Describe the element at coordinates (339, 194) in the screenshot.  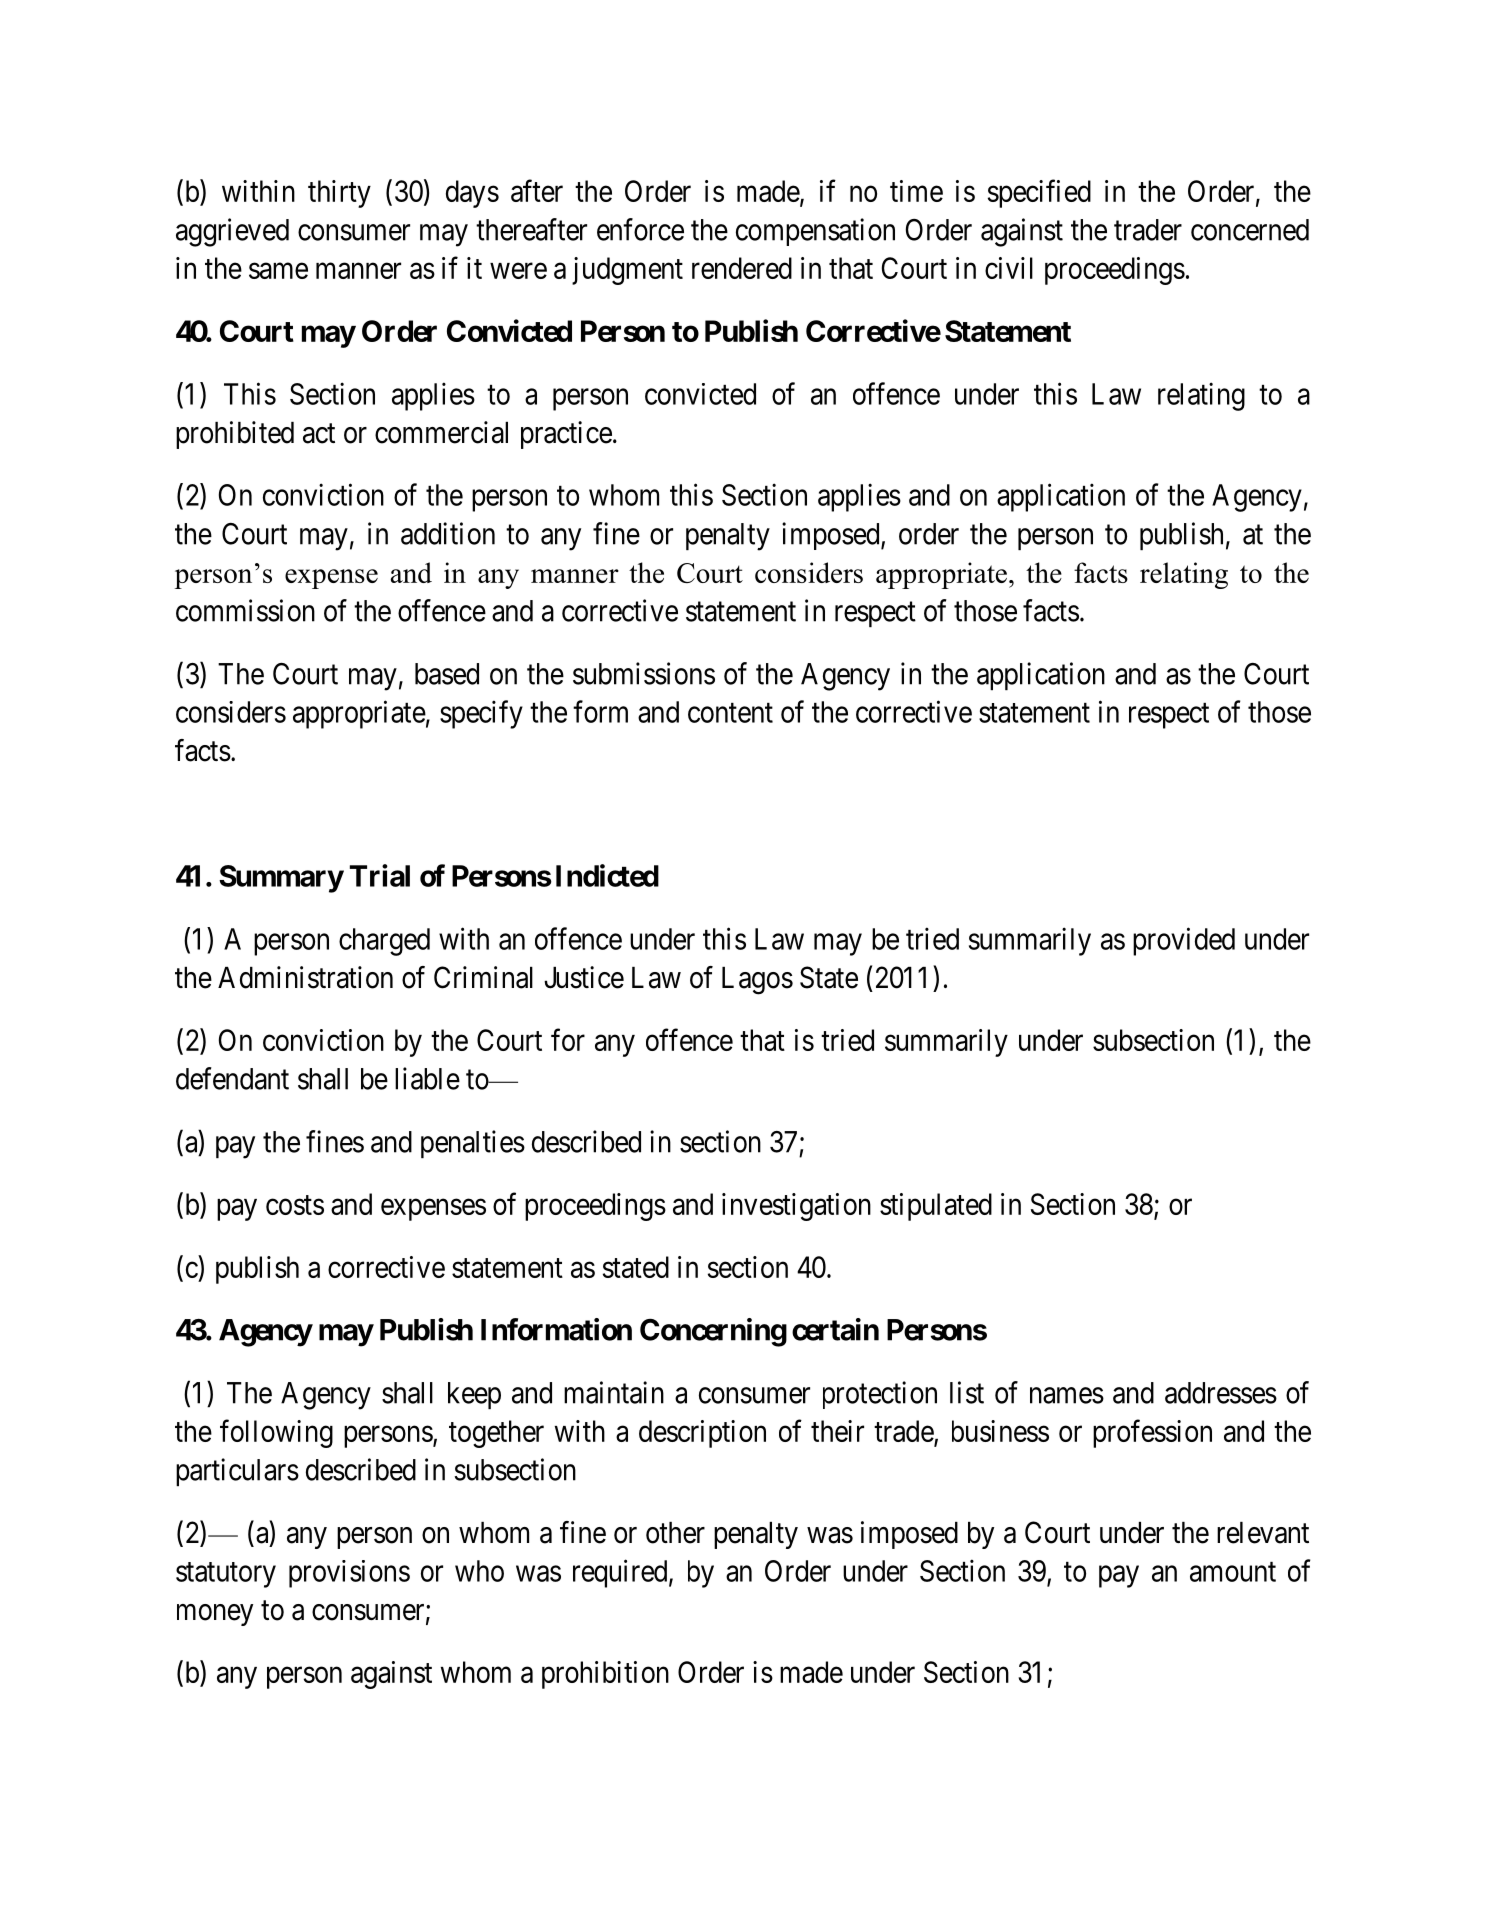
I see `thirty` at that location.
